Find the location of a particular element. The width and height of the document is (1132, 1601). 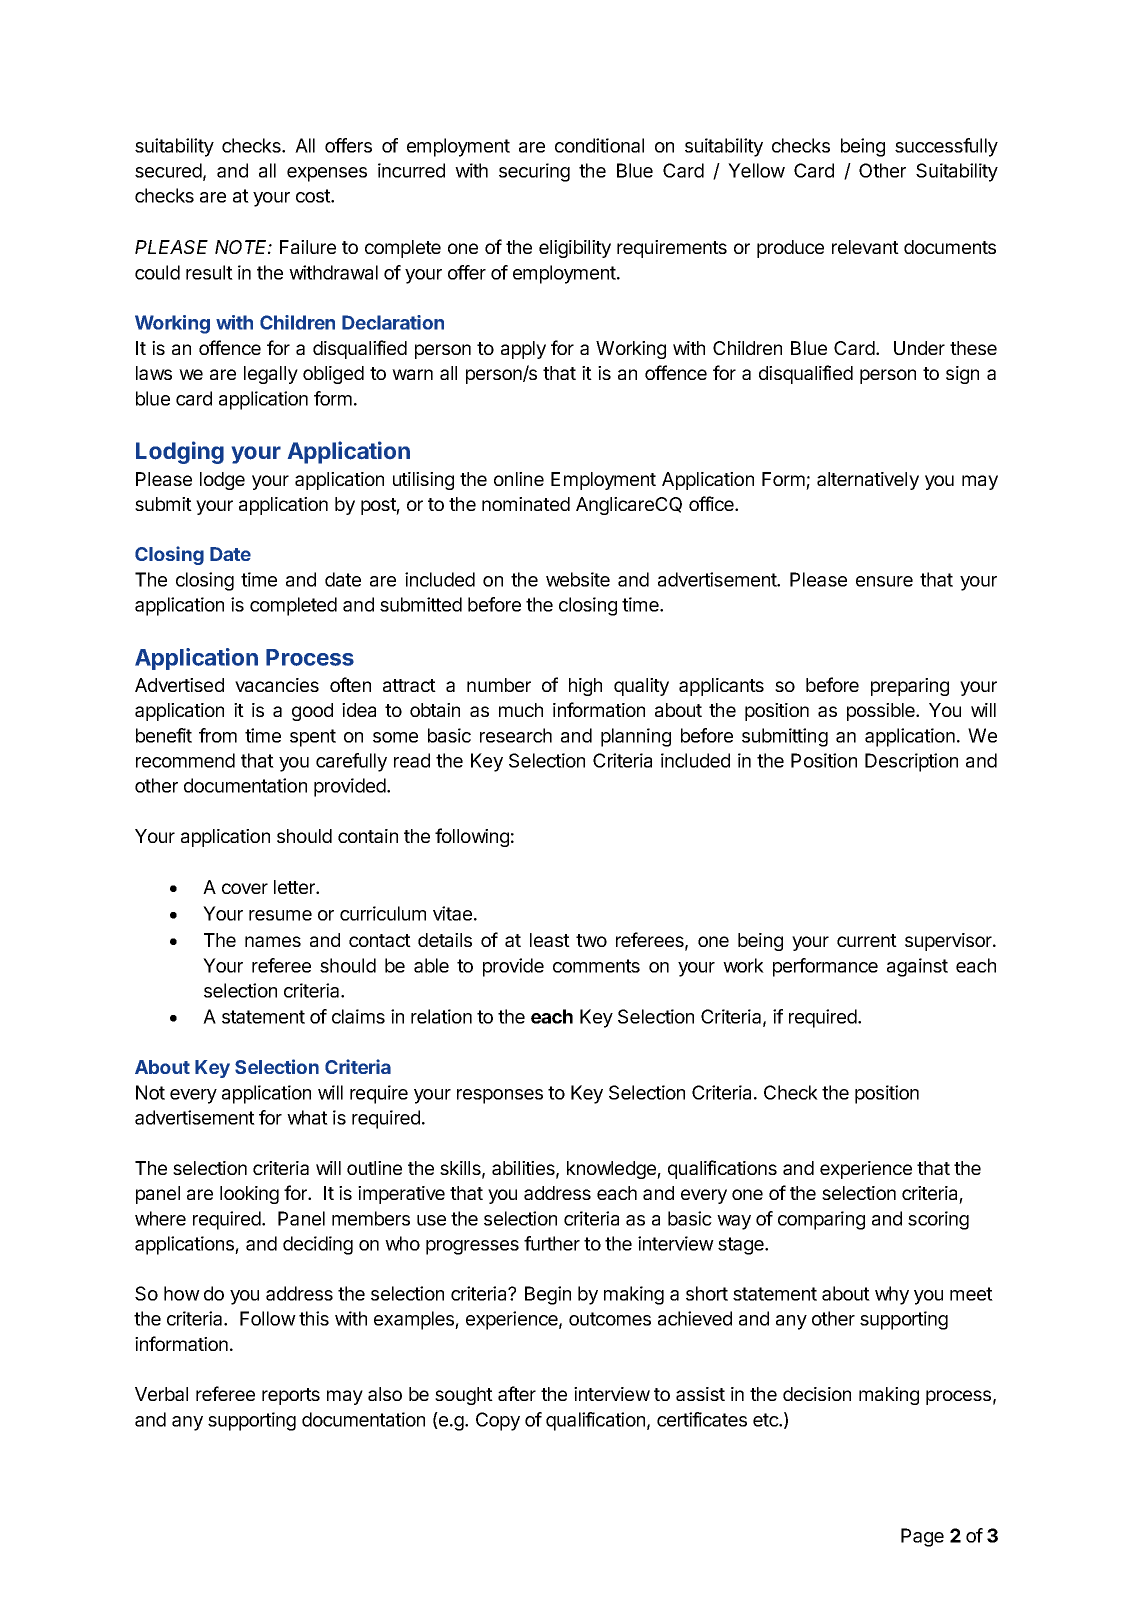

securing is located at coordinates (534, 172).
